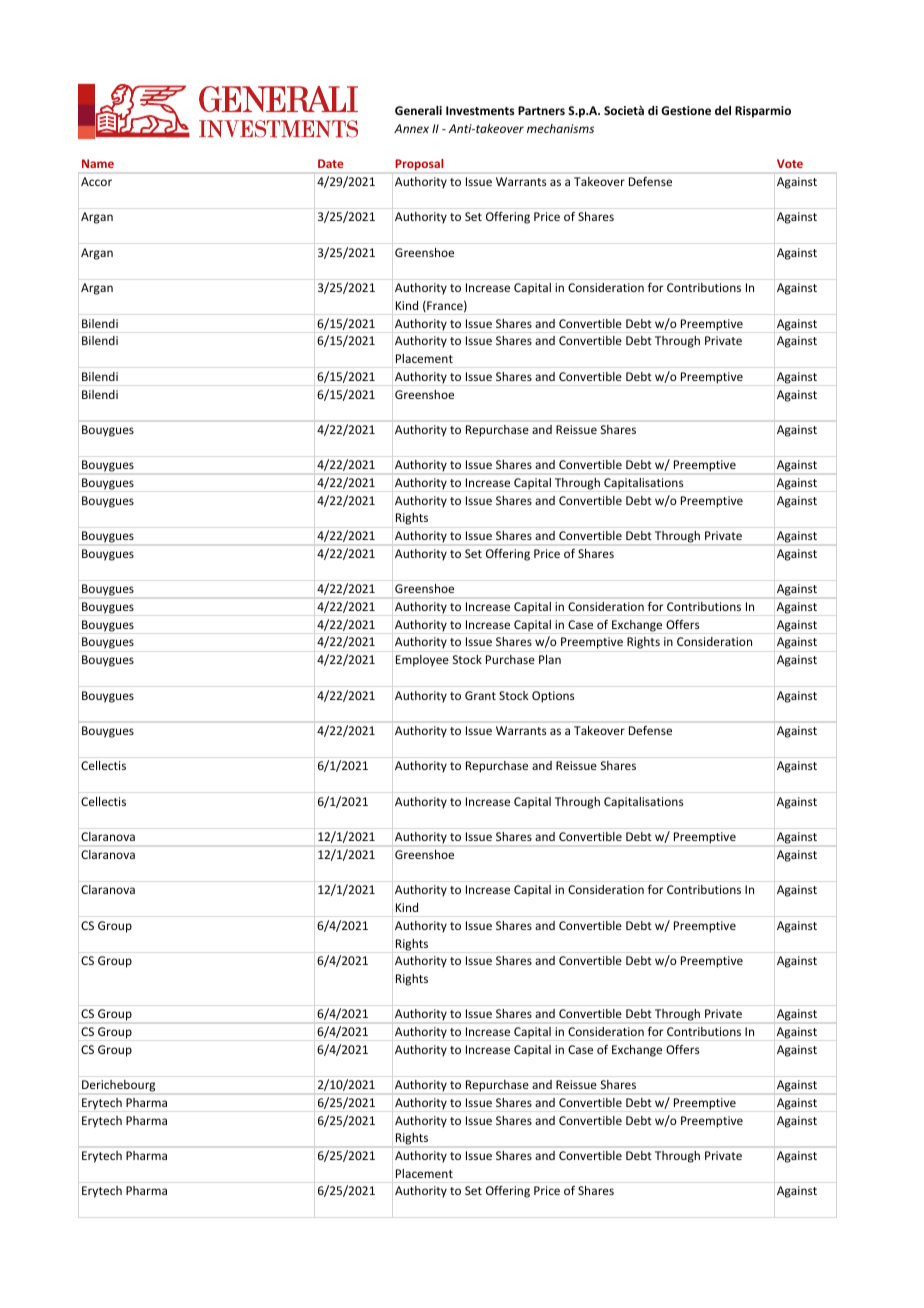  What do you see at coordinates (411, 128) in the document?
I see `Annex` at bounding box center [411, 128].
